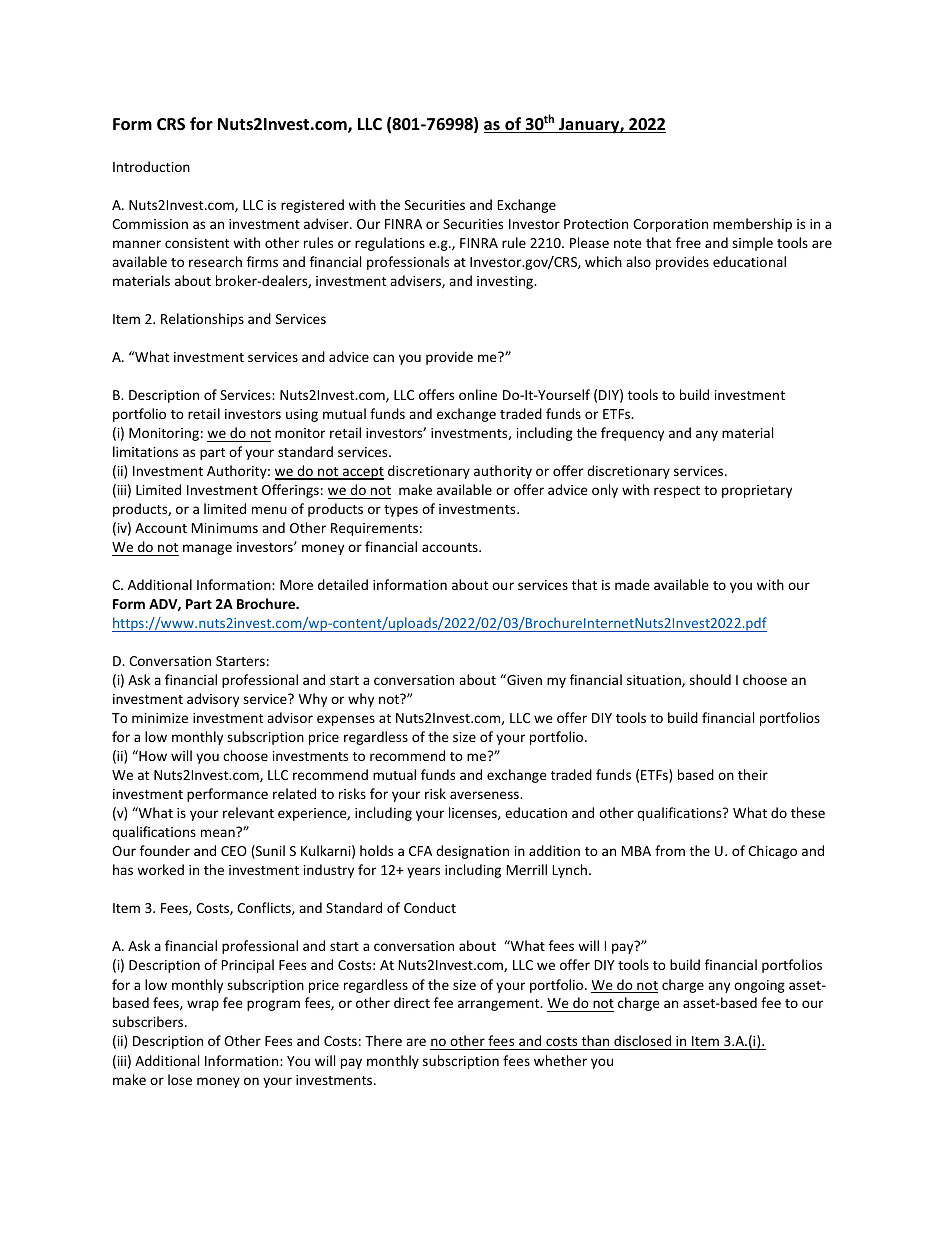 Image resolution: width=952 pixels, height=1233 pixels. What do you see at coordinates (203, 1005) in the image?
I see `wrap` at bounding box center [203, 1005].
